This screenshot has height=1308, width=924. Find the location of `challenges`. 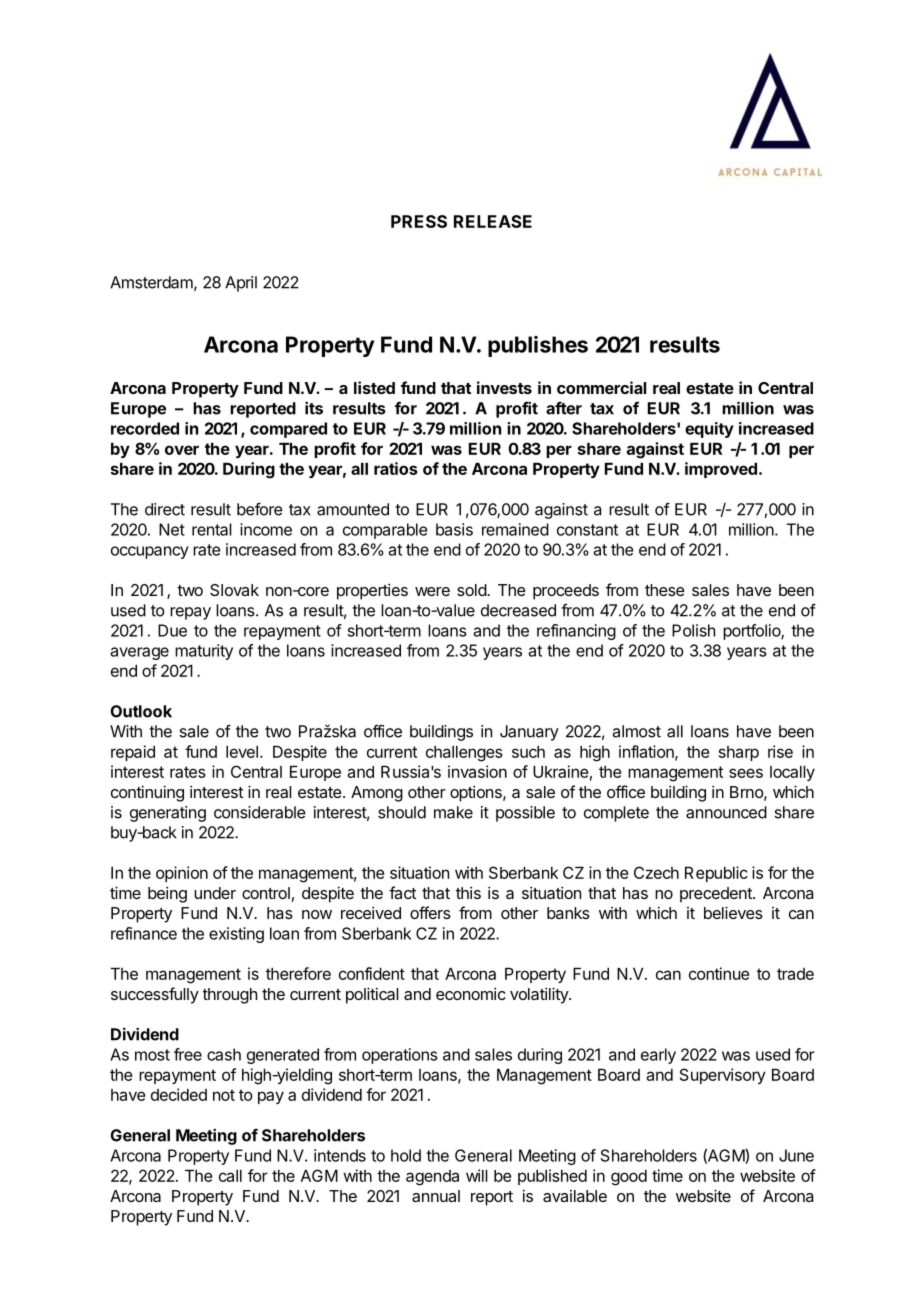

challenges is located at coordinates (464, 754).
